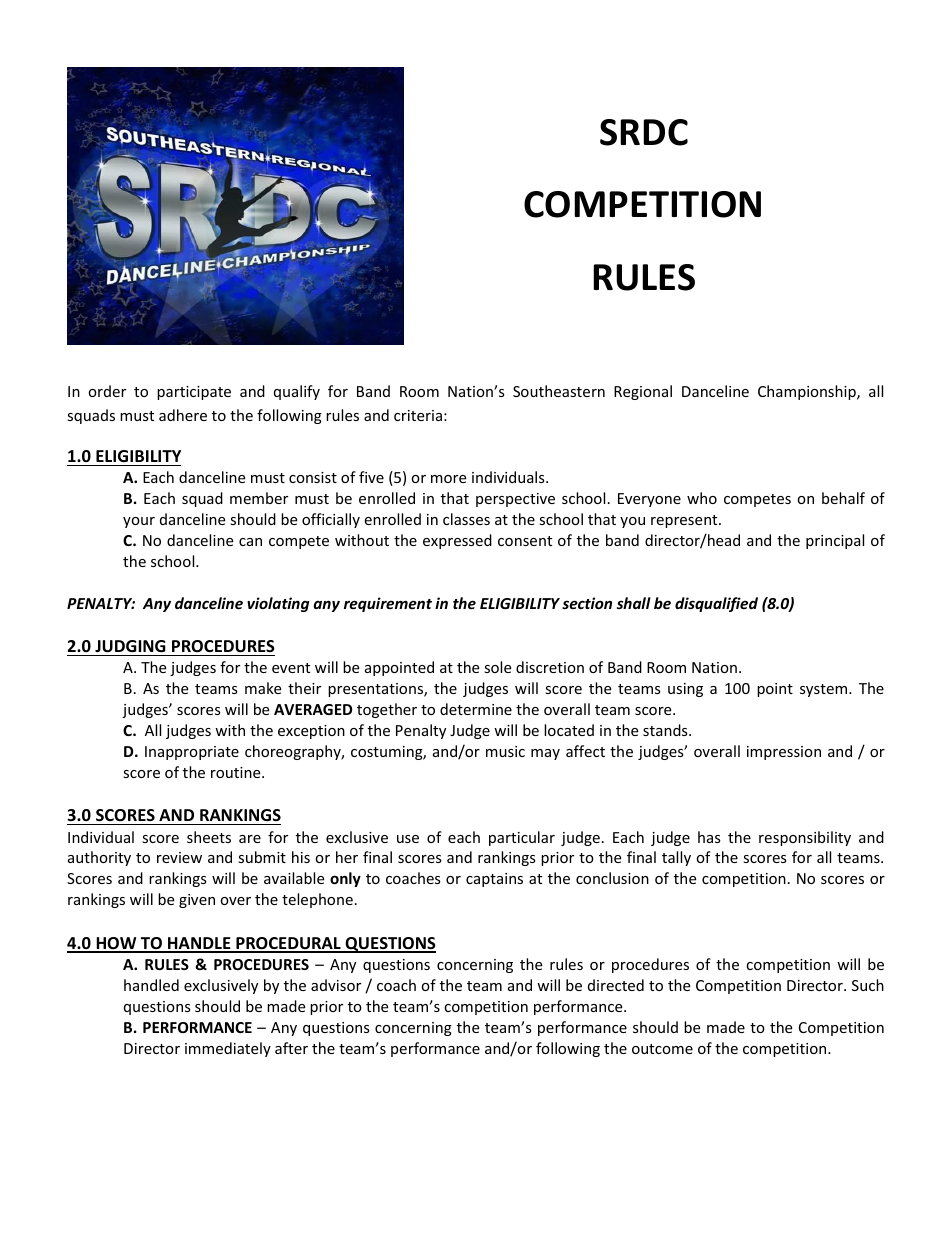 The height and width of the page is (1233, 952). I want to click on particular, so click(522, 838).
